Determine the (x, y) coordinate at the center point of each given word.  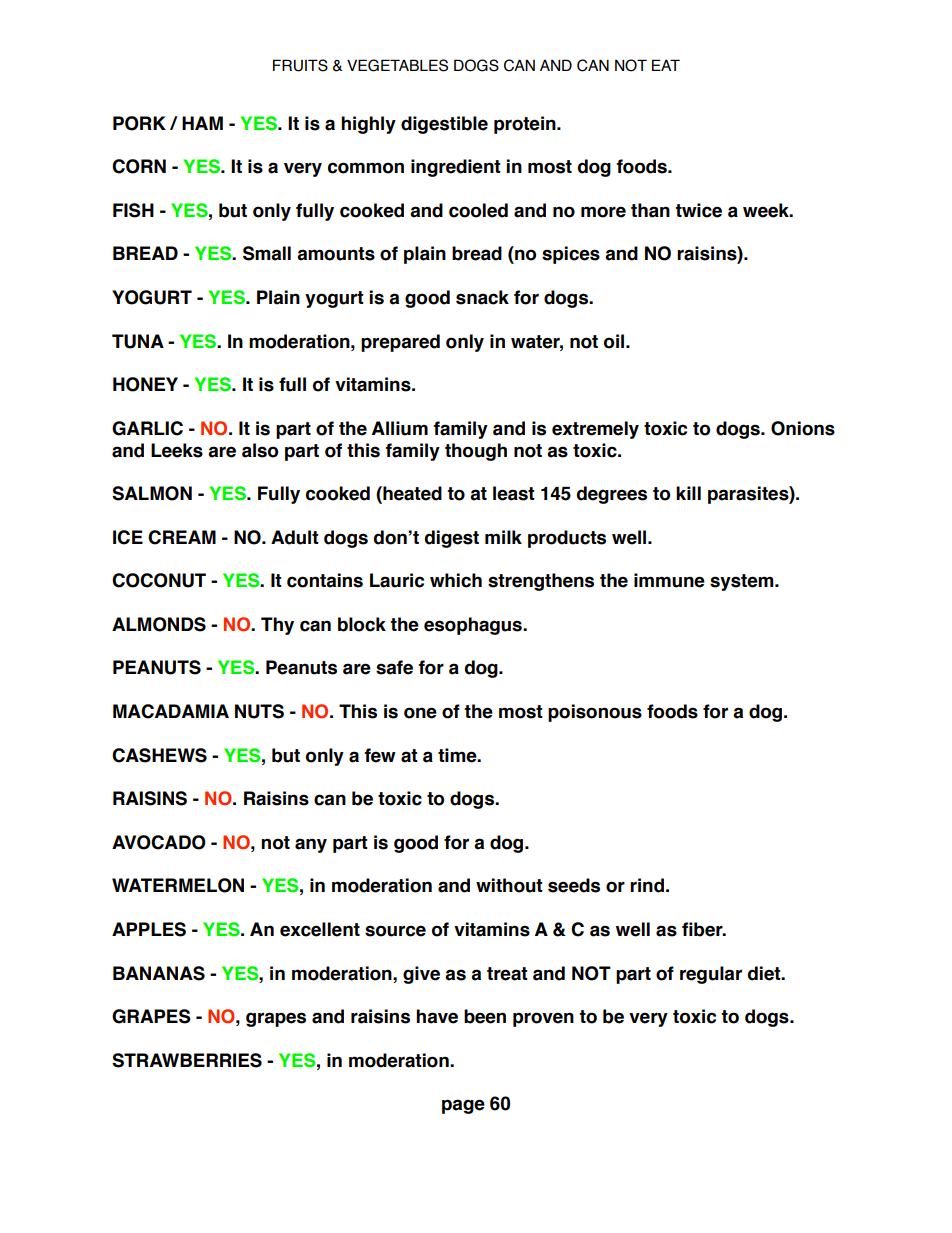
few (380, 755)
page (463, 1106)
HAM (202, 123)
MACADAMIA (171, 711)
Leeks (177, 450)
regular (711, 975)
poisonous (595, 713)
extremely (595, 430)
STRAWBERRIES (187, 1060)
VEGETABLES (397, 65)
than (650, 210)
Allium (400, 428)
